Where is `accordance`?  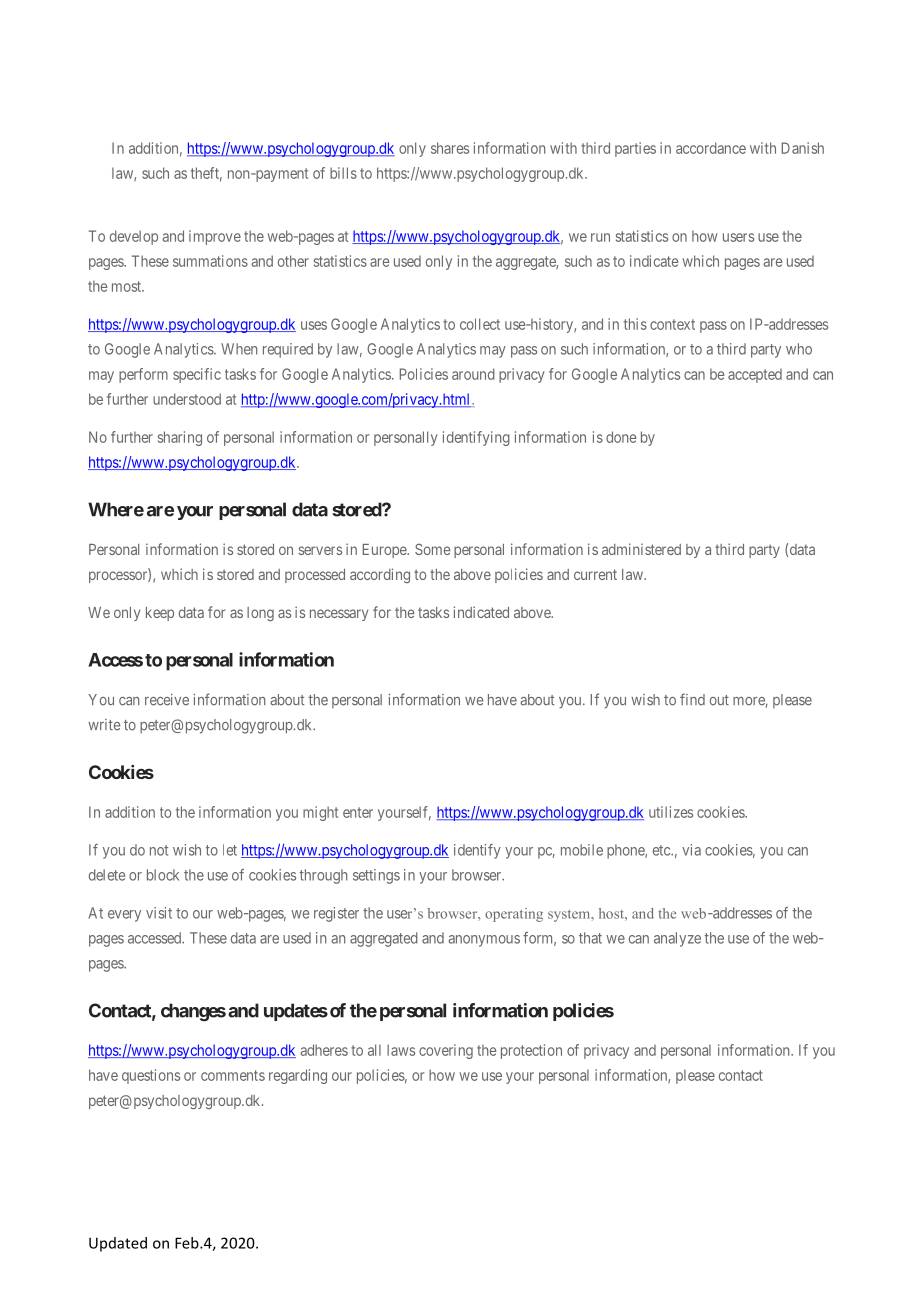 accordance is located at coordinates (711, 148).
